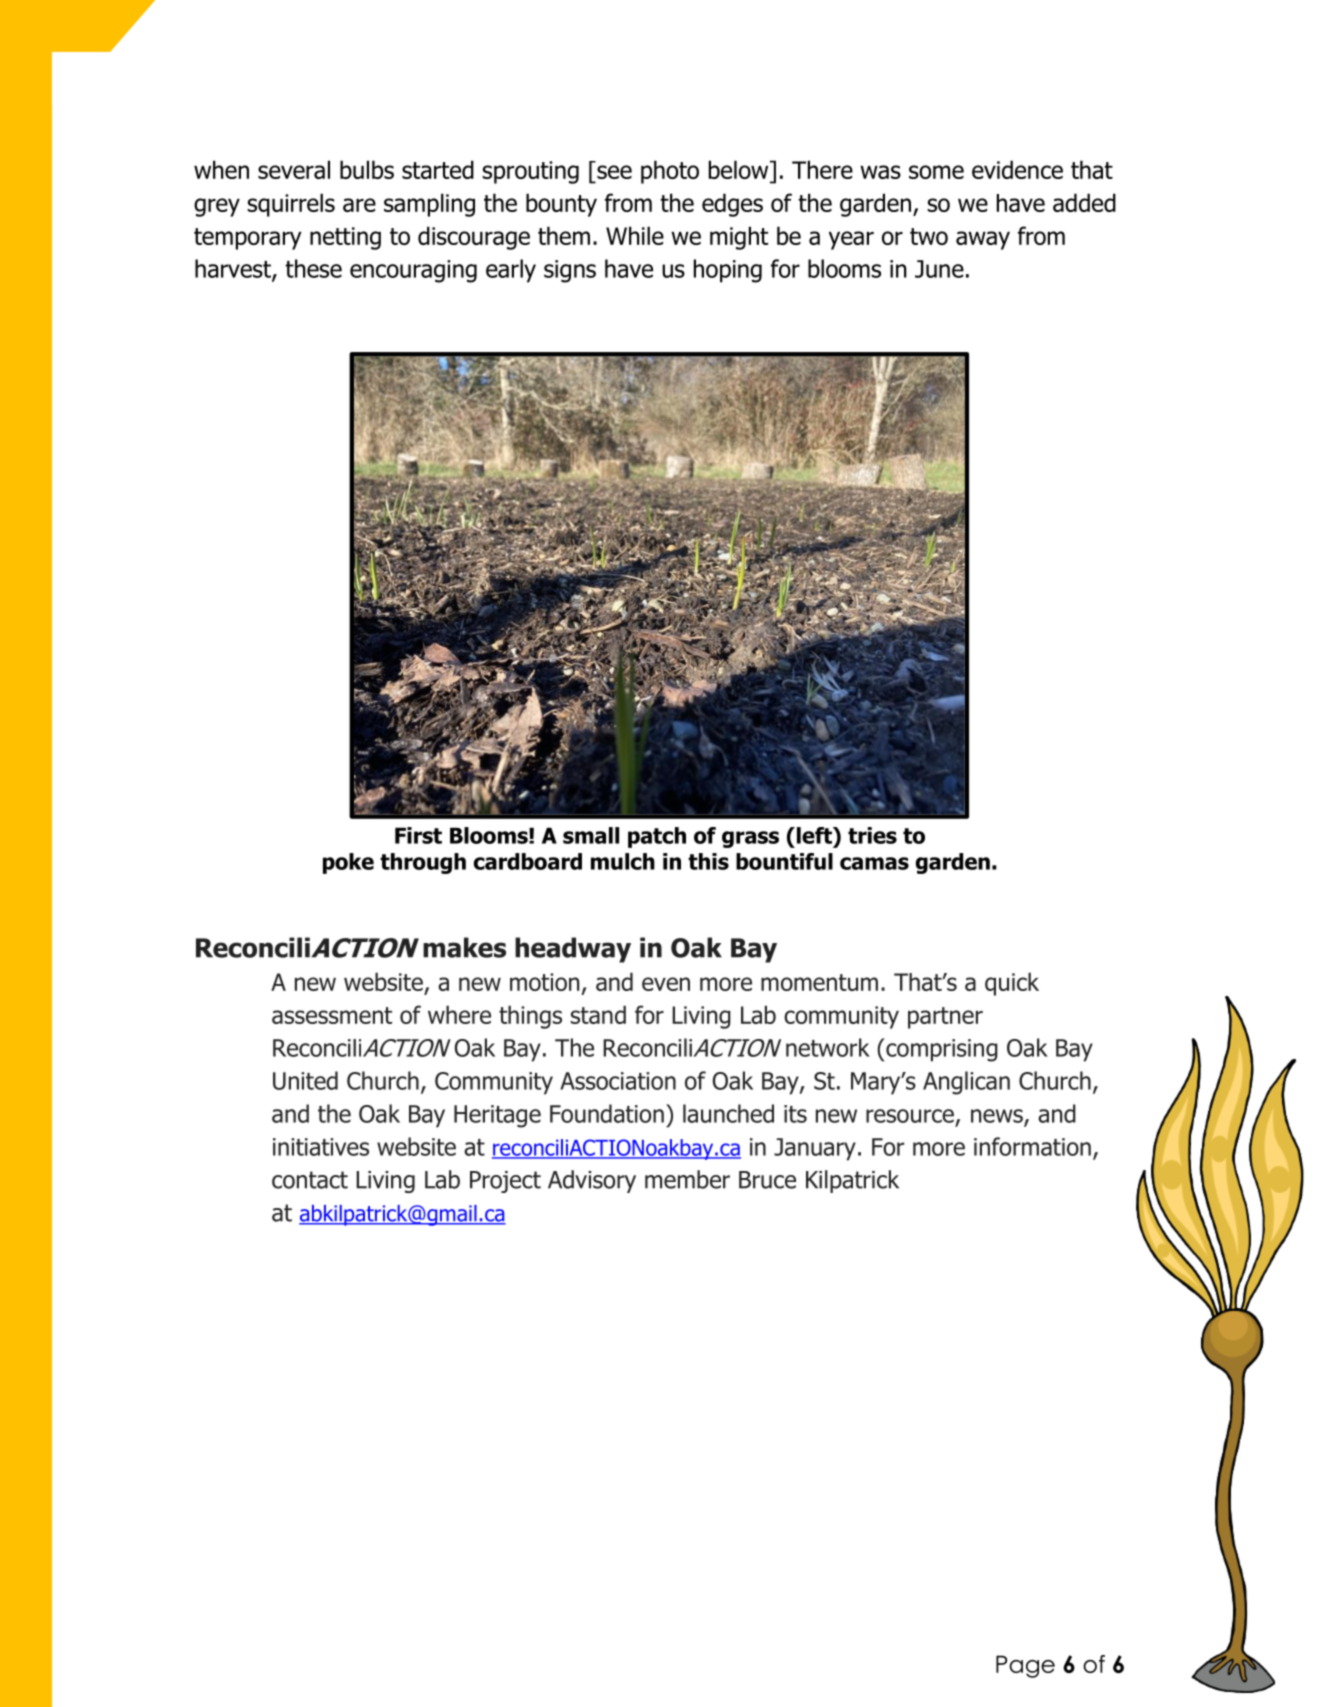  I want to click on netting, so click(345, 238).
